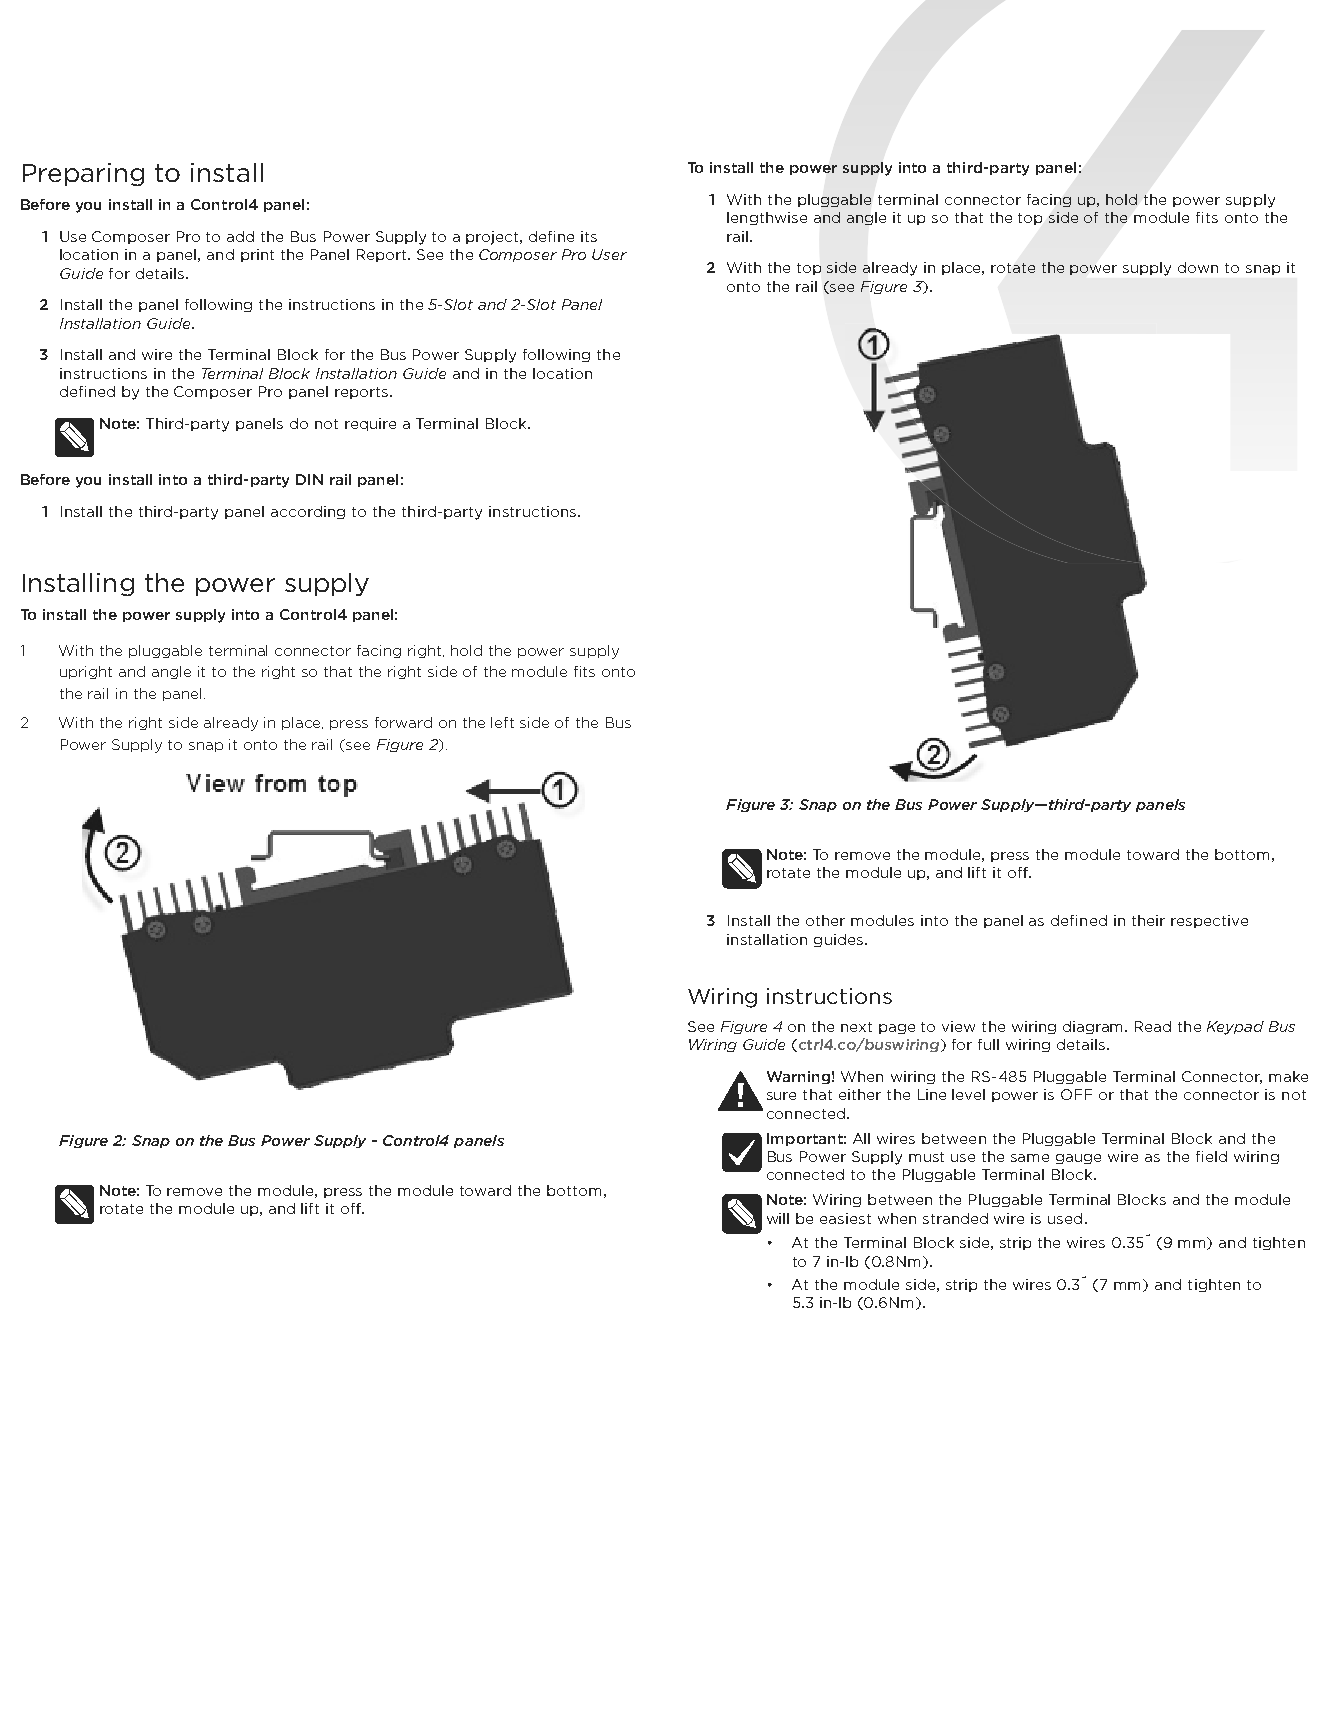 Image resolution: width=1341 pixels, height=1736 pixels. I want to click on will, so click(778, 1218).
